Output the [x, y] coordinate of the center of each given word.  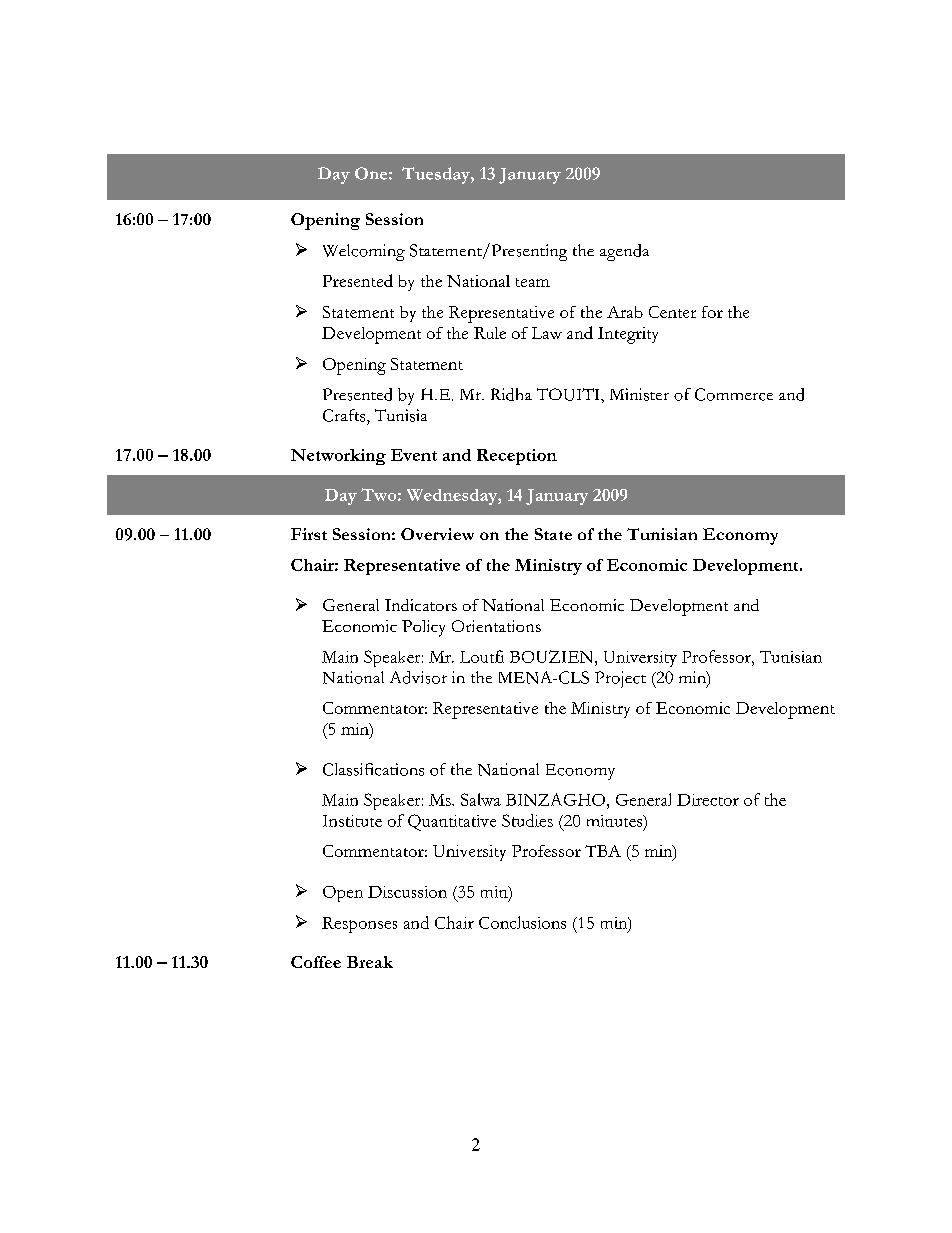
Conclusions [522, 922]
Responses [359, 925]
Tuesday [437, 175]
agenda [624, 252]
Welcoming [364, 252]
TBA [603, 851]
